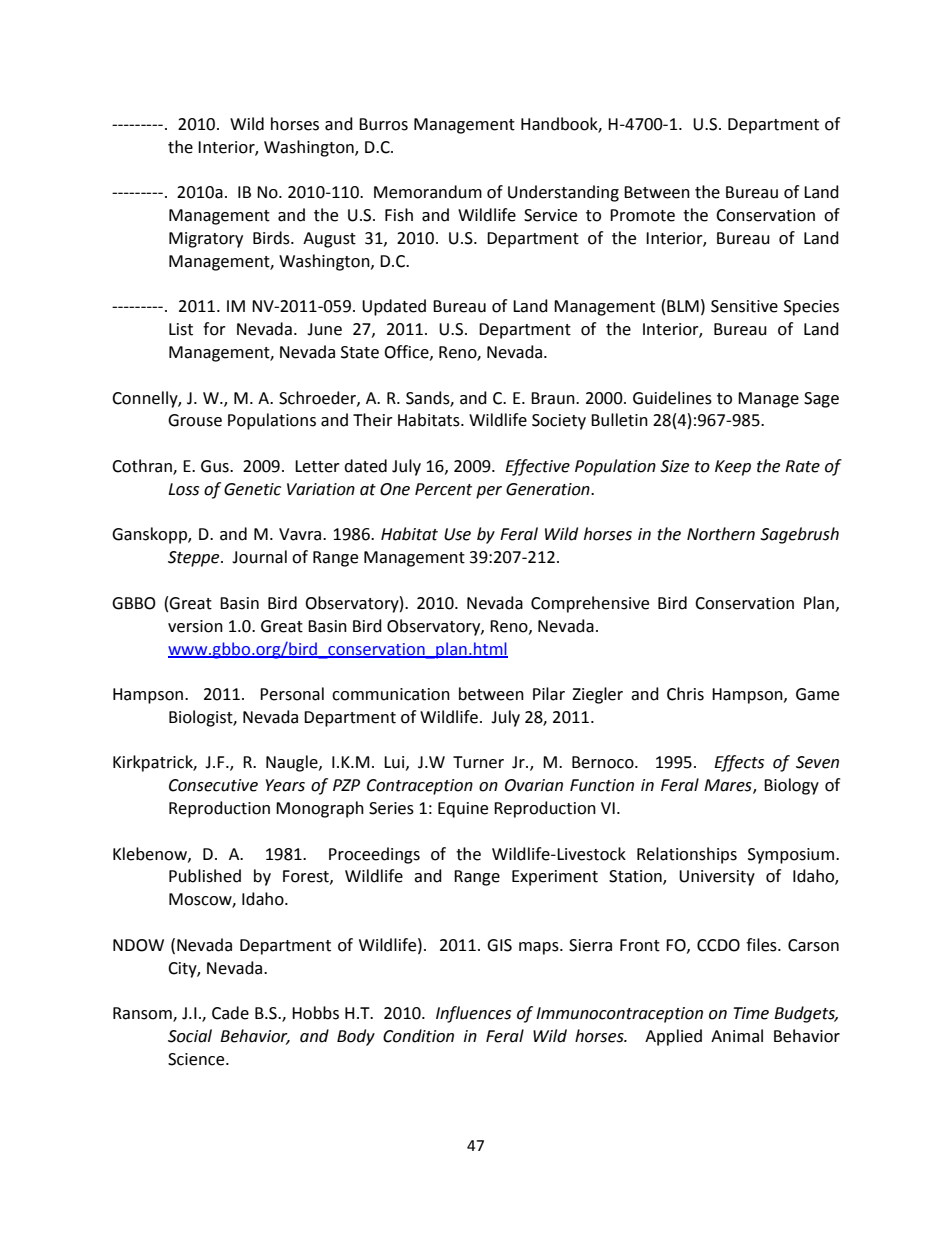  I want to click on Promote, so click(642, 215).
